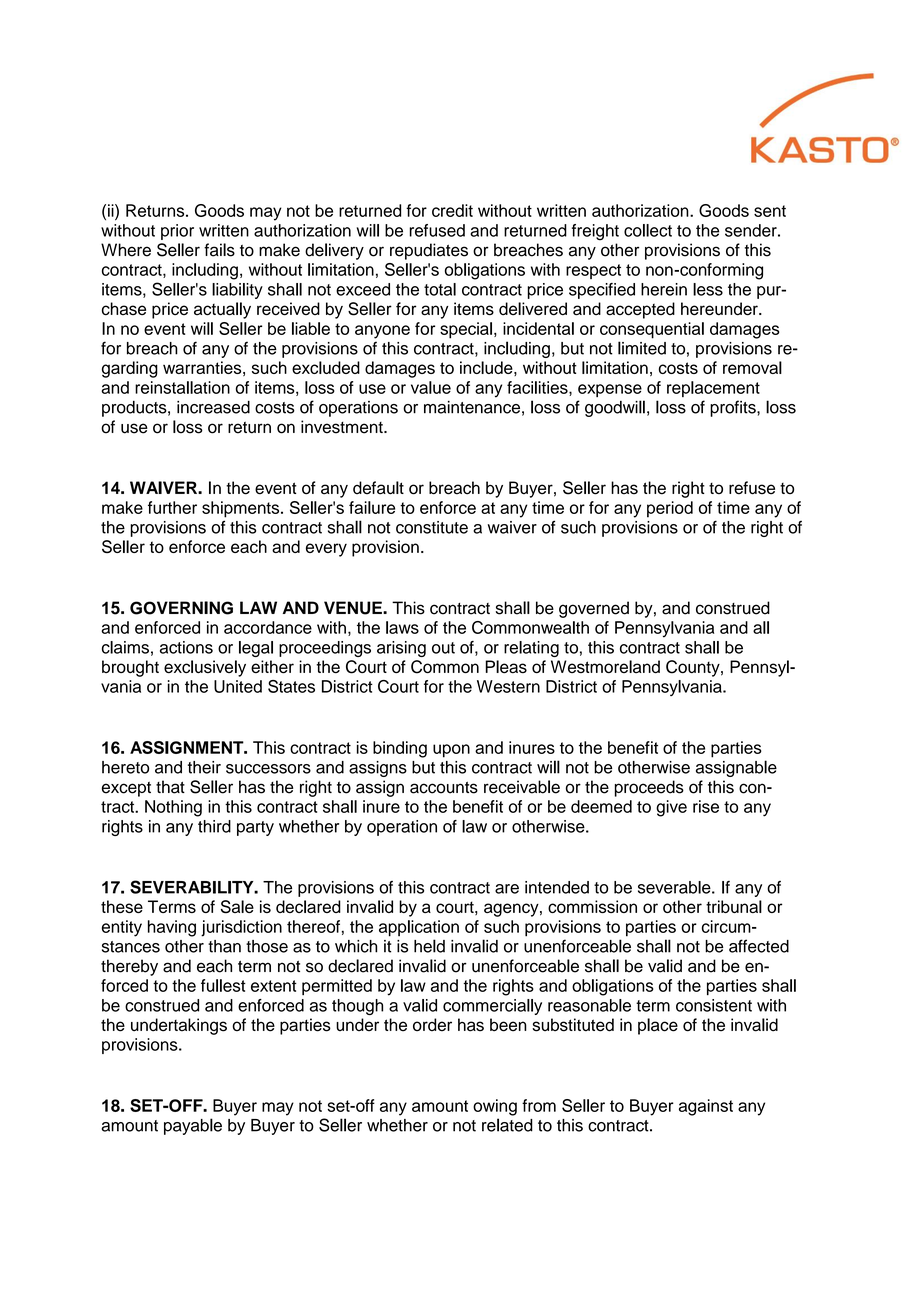  What do you see at coordinates (193, 1126) in the screenshot?
I see `payable` at bounding box center [193, 1126].
